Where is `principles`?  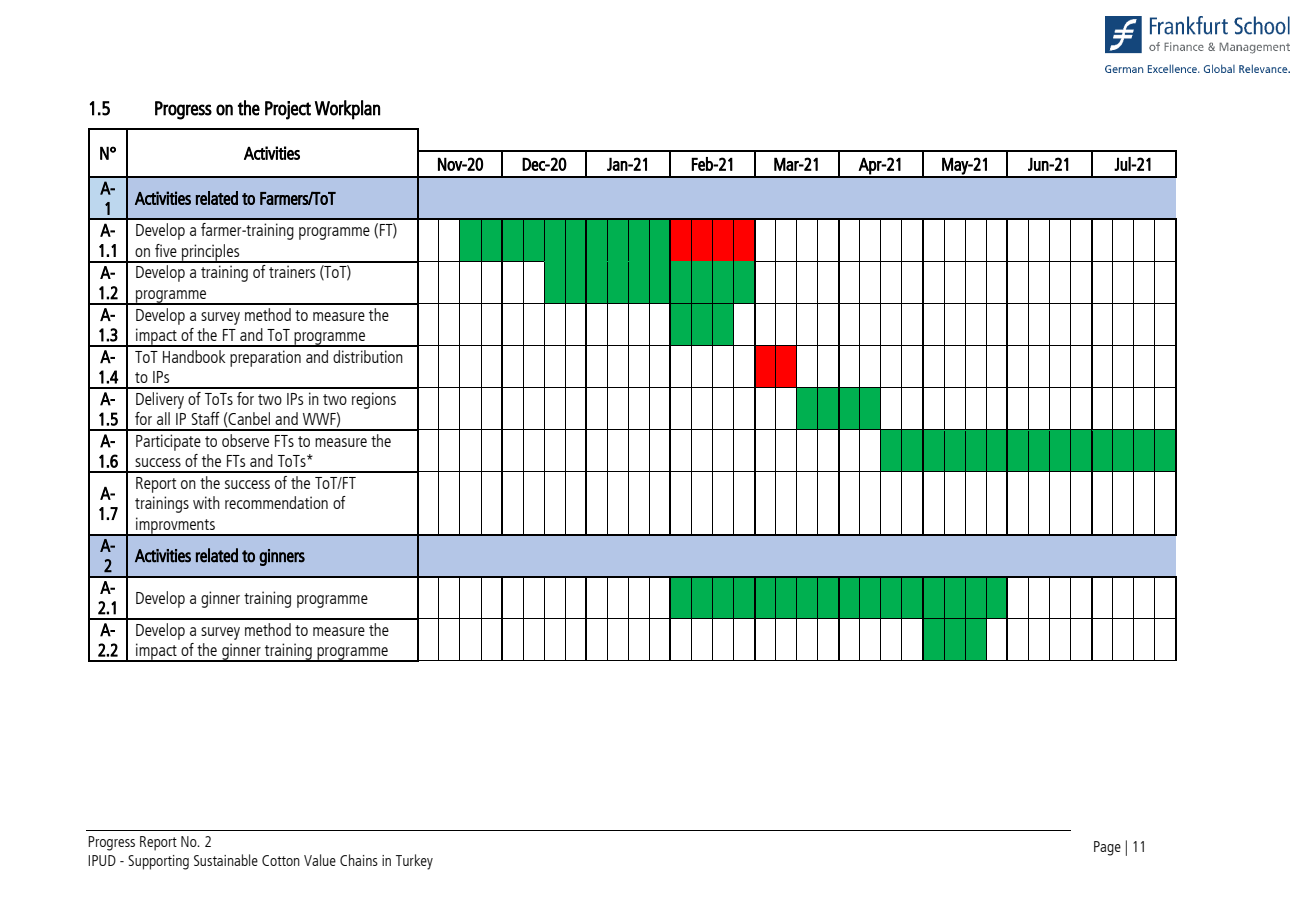 principles is located at coordinates (211, 253).
